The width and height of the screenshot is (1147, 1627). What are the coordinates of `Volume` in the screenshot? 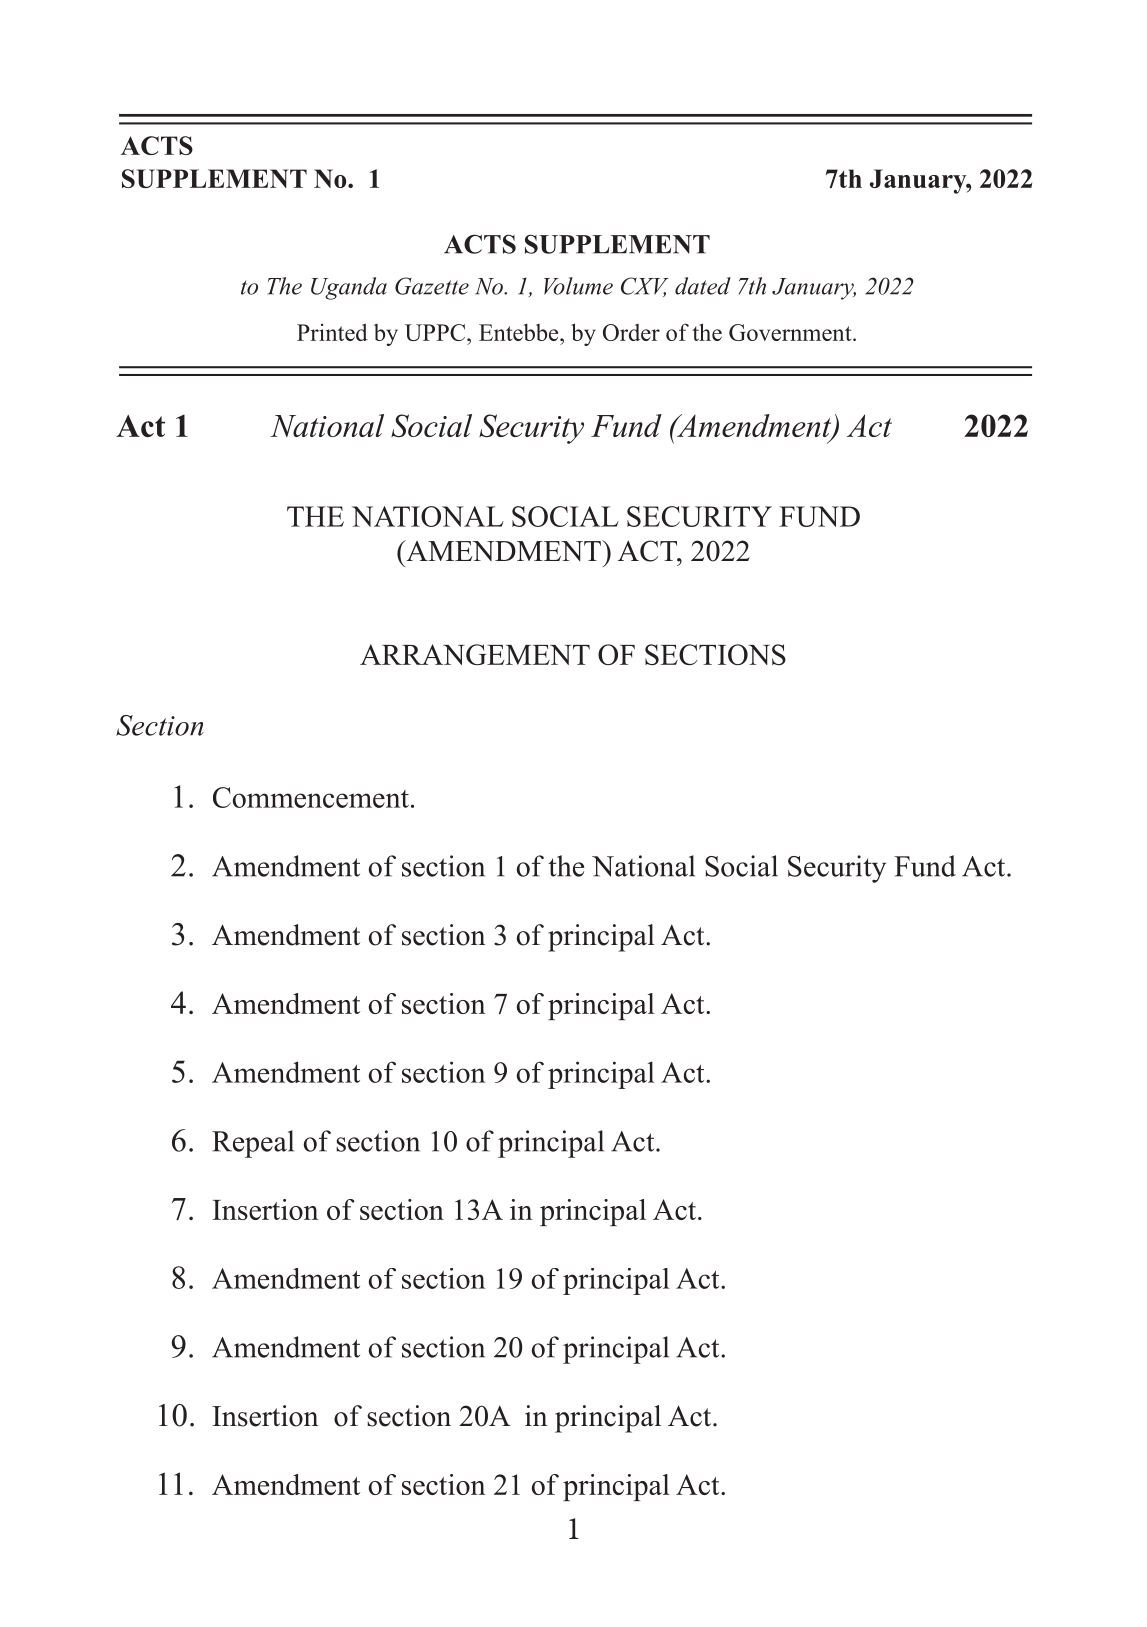 It's located at (578, 286).
